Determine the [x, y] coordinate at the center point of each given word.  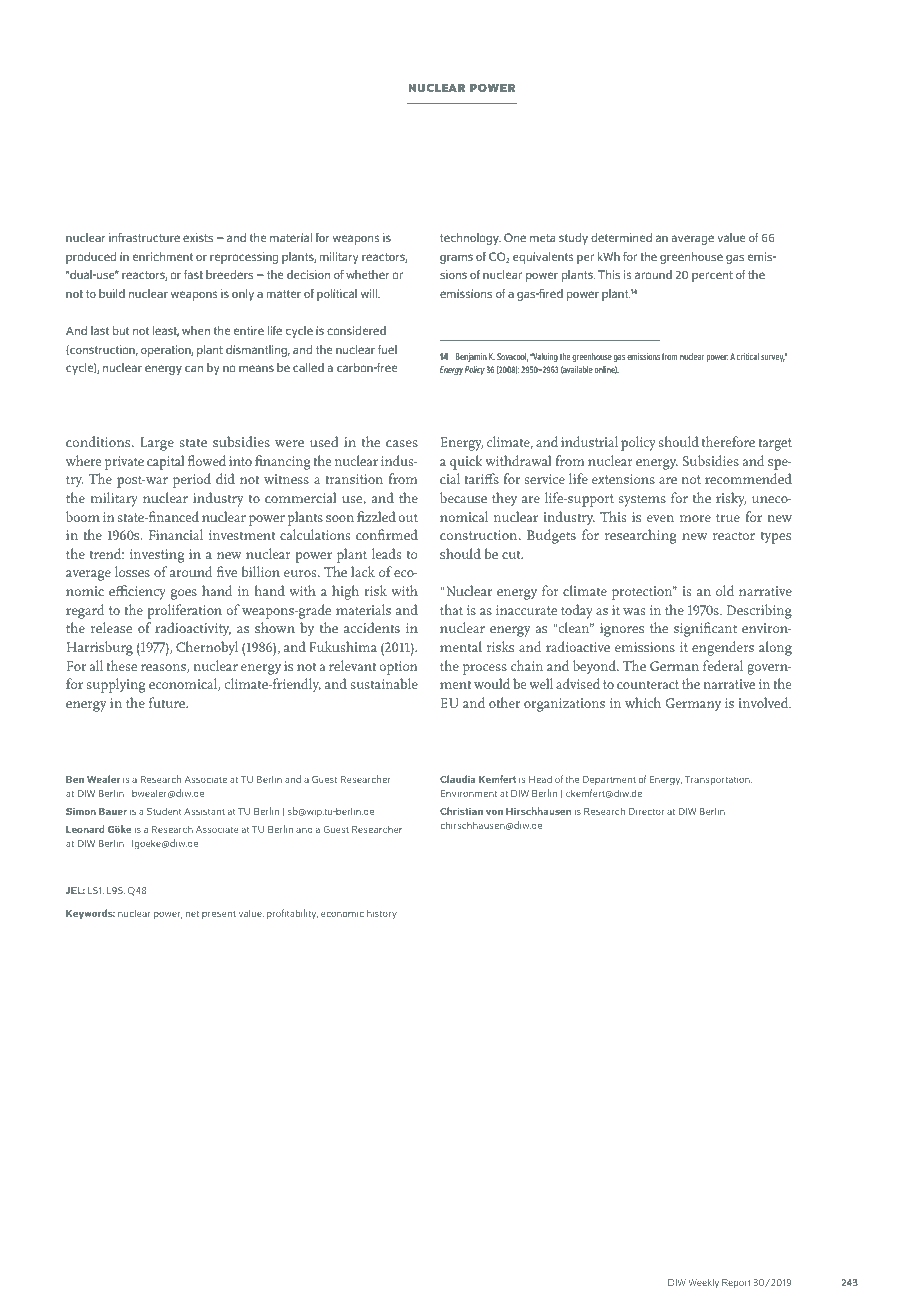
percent [712, 276]
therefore [728, 441]
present [219, 915]
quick [466, 462]
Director [646, 811]
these [121, 665]
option [399, 668]
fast [193, 274]
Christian [461, 811]
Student [164, 811]
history [382, 914]
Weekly [703, 1283]
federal [723, 665]
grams [456, 259]
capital [166, 462]
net [192, 913]
